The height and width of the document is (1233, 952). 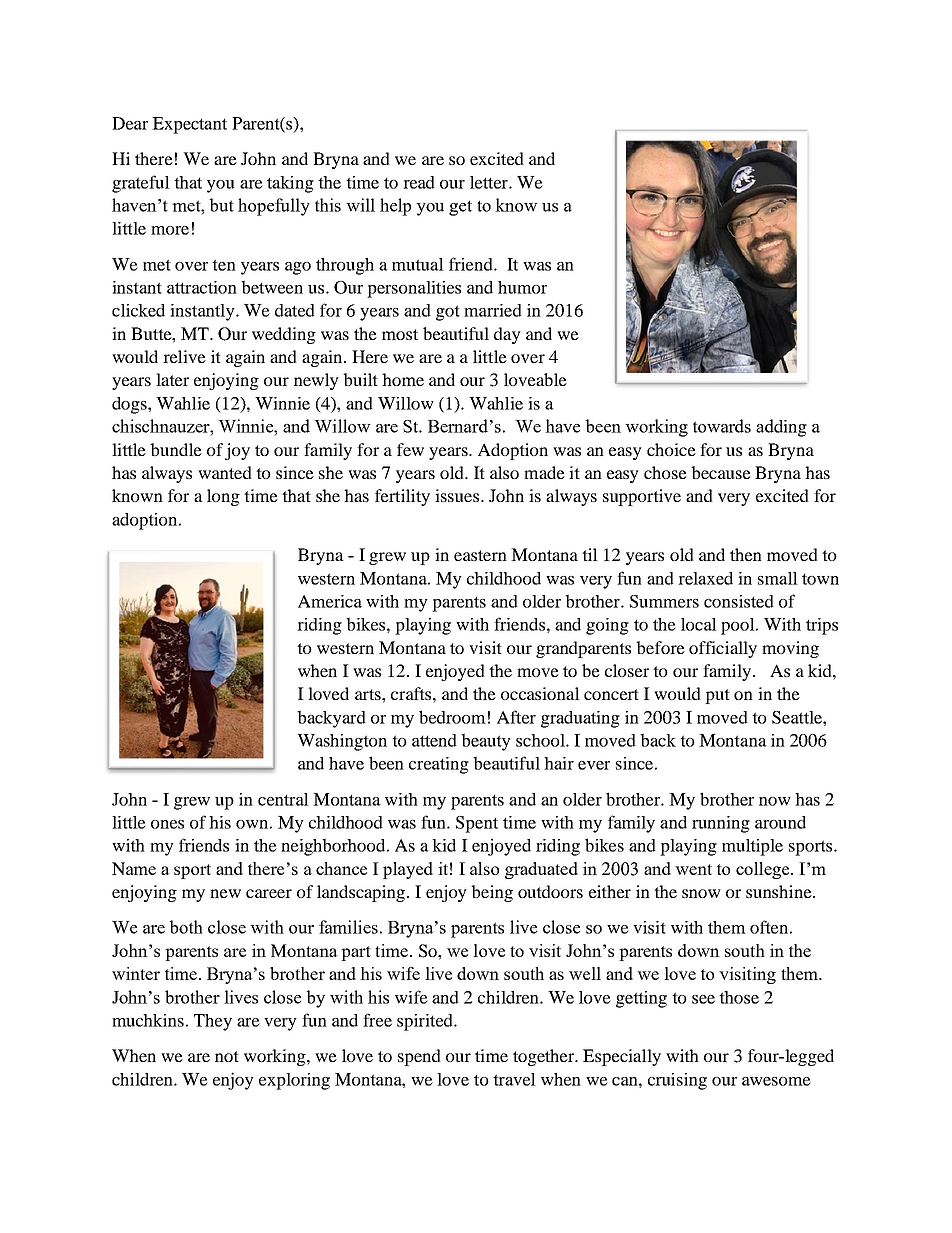 I want to click on being, so click(x=492, y=893).
